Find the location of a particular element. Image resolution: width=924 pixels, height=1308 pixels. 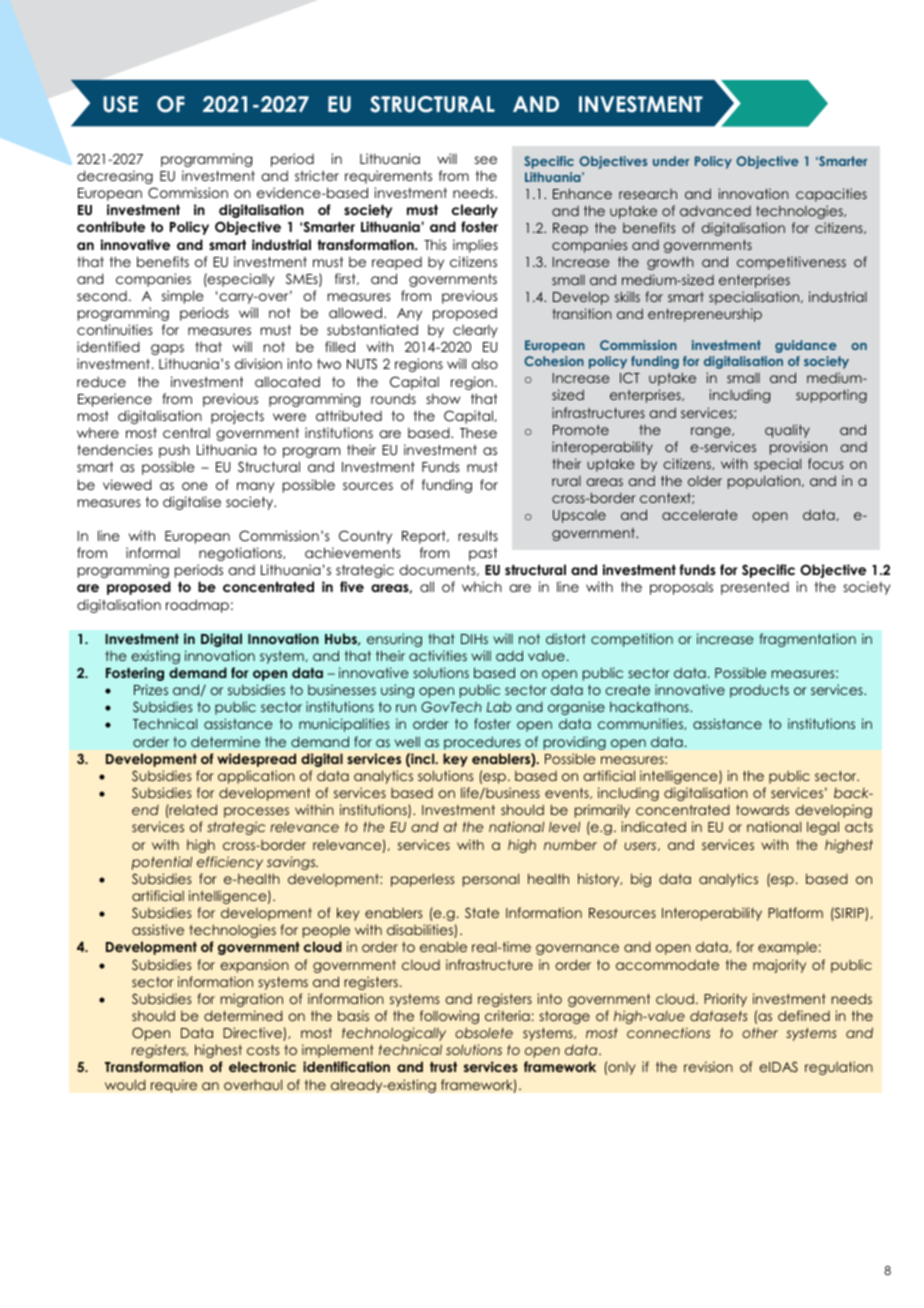

Directive is located at coordinates (253, 1034).
